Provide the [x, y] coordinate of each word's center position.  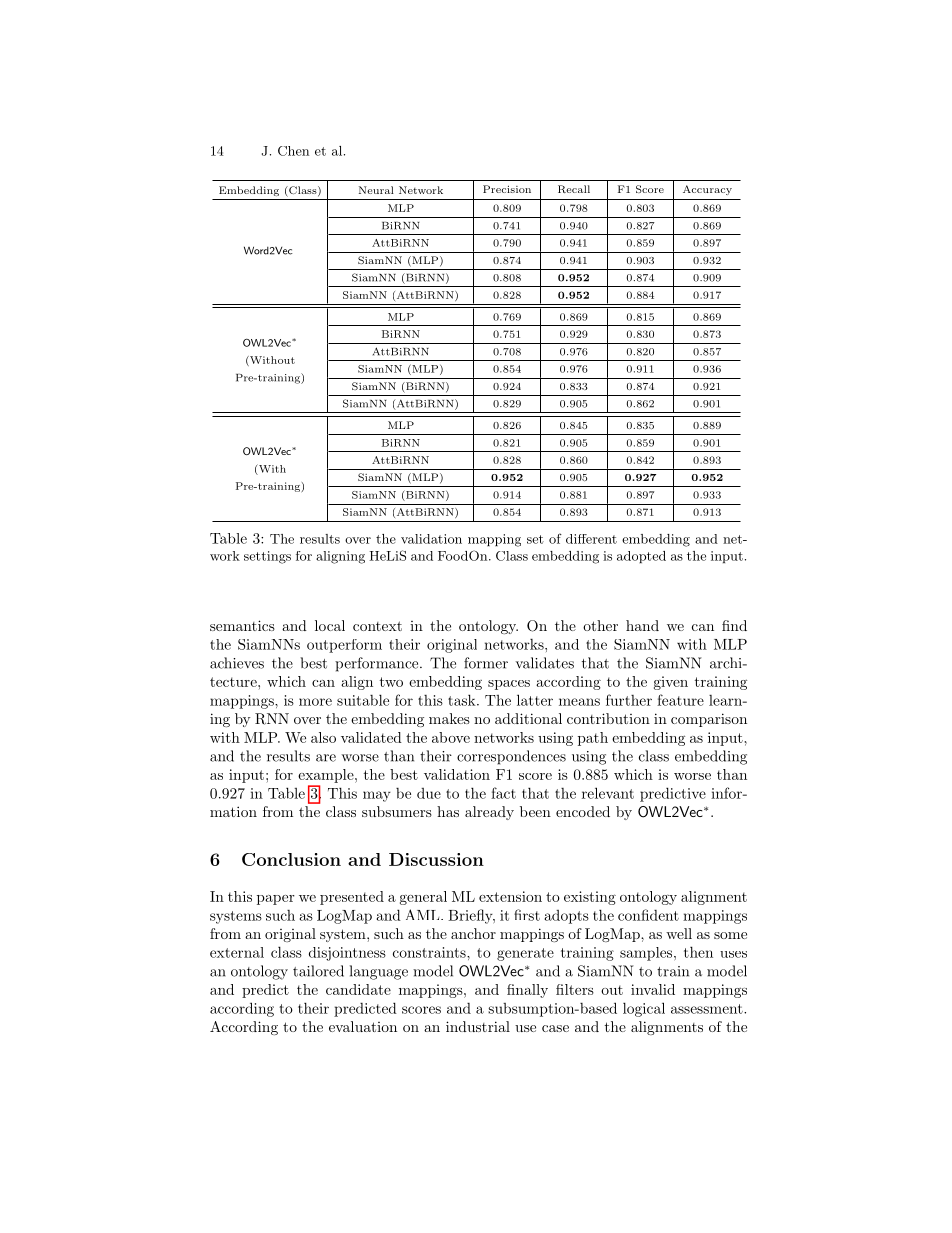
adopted [641, 557]
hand [642, 625]
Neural [376, 190]
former [486, 663]
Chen [293, 151]
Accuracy [707, 190]
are [326, 758]
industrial [478, 1026]
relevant [608, 793]
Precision [507, 189]
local [330, 625]
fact [503, 793]
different [591, 539]
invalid [653, 989]
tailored [318, 971]
